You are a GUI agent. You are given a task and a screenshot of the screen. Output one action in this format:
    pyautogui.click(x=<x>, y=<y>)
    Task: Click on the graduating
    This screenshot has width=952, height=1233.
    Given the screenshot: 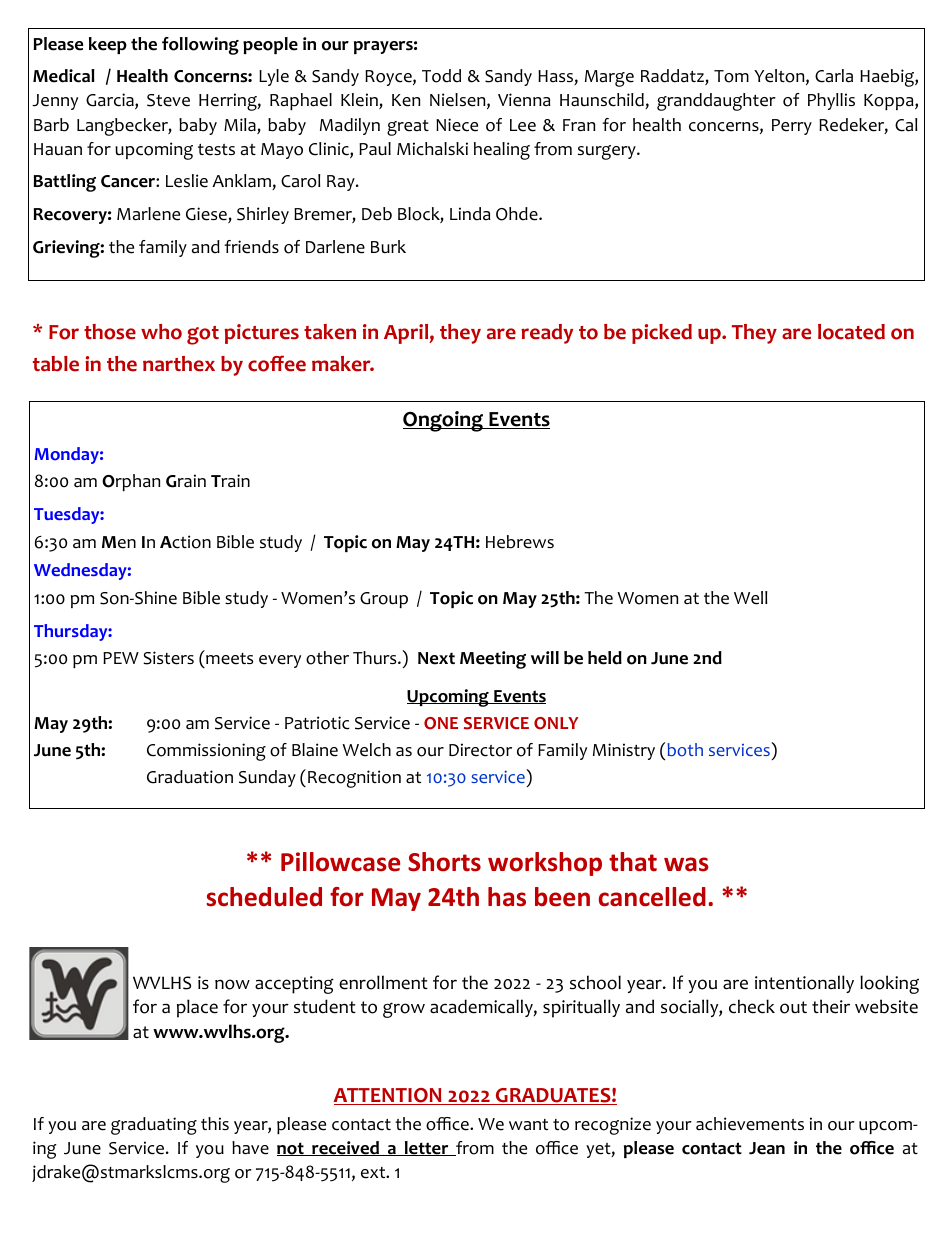 What is the action you would take?
    pyautogui.click(x=154, y=1126)
